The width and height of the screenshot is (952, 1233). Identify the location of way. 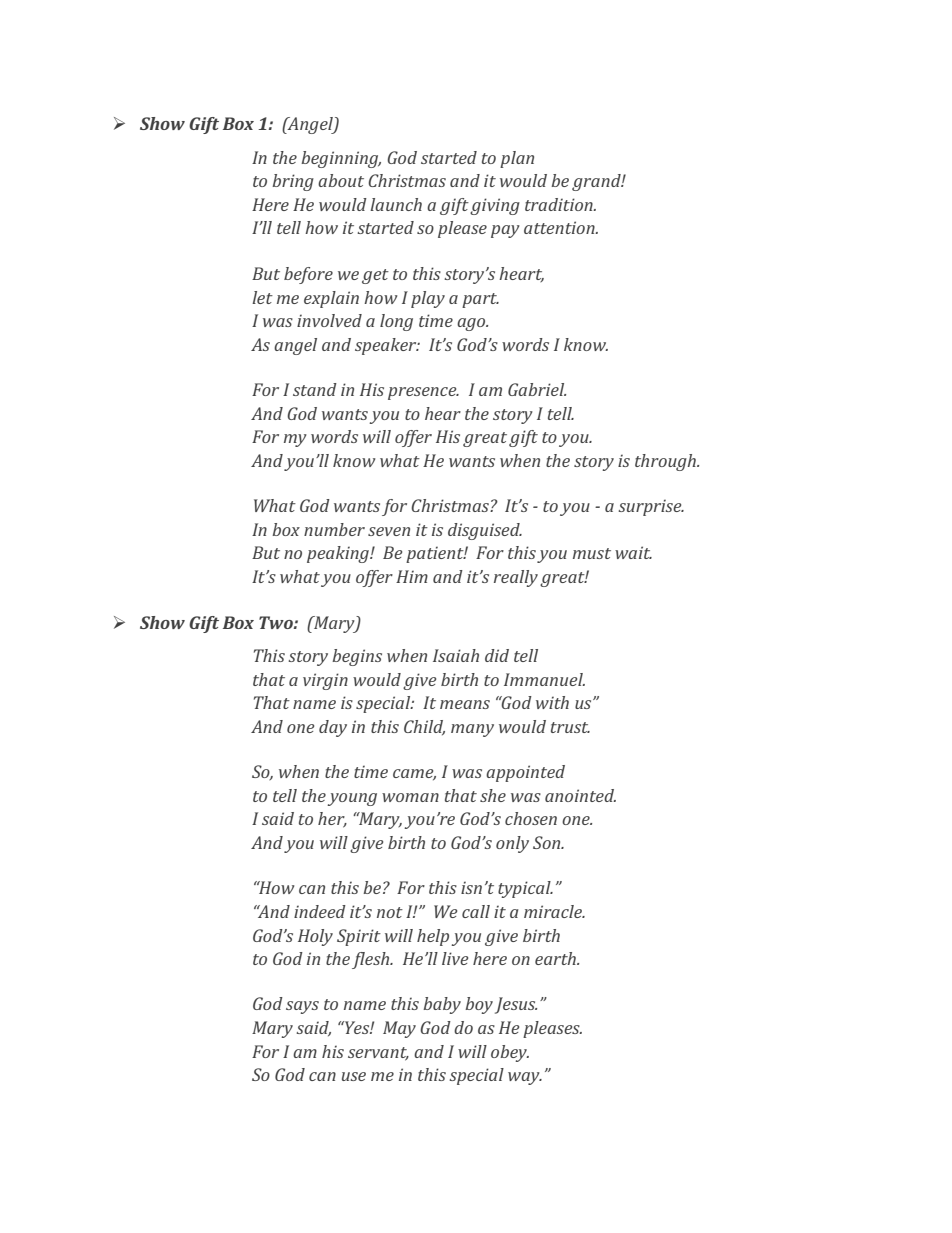
(525, 1078).
